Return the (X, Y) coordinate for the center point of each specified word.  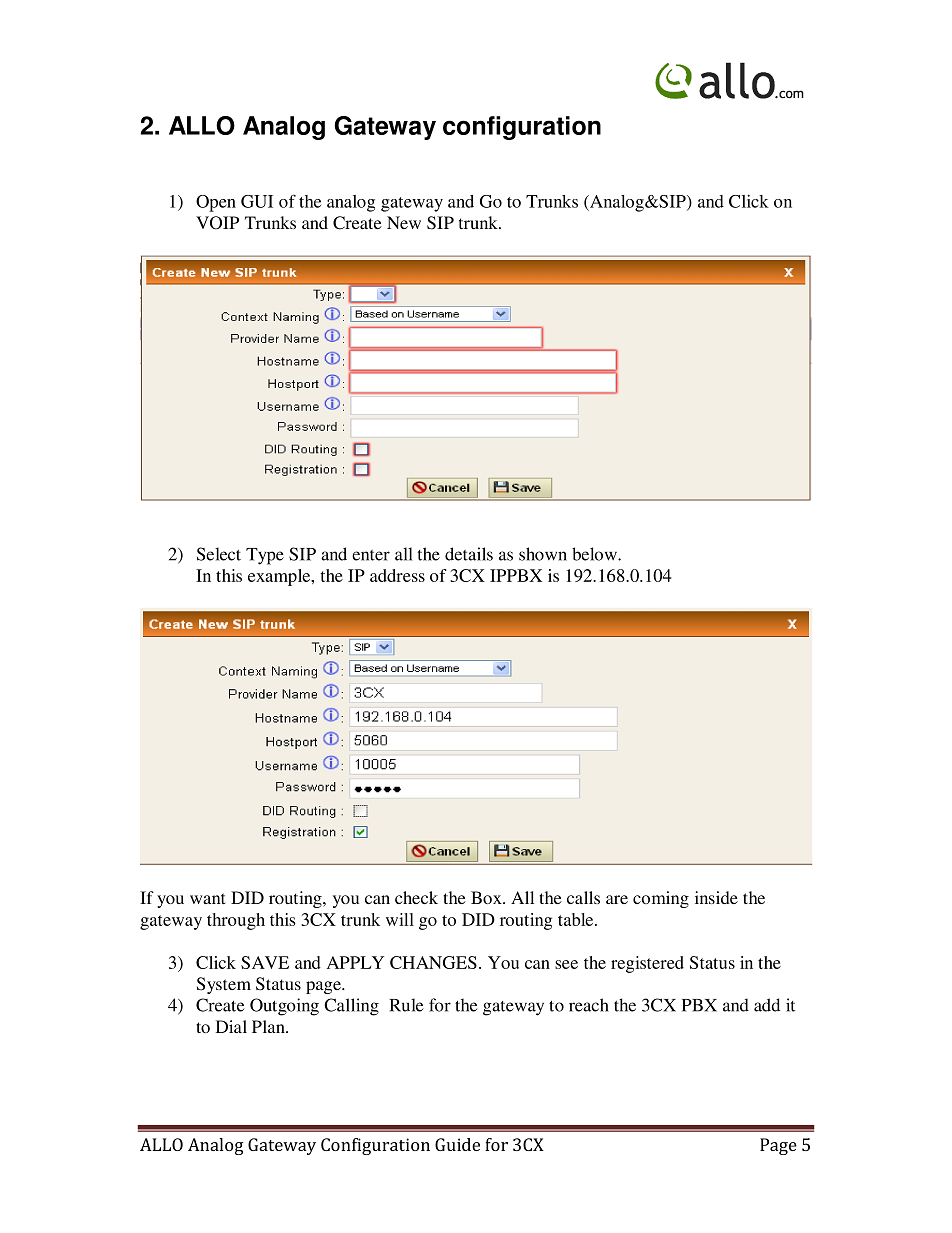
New (404, 222)
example (280, 577)
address (397, 575)
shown (543, 554)
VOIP (217, 223)
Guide (457, 1144)
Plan (269, 1026)
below (595, 554)
